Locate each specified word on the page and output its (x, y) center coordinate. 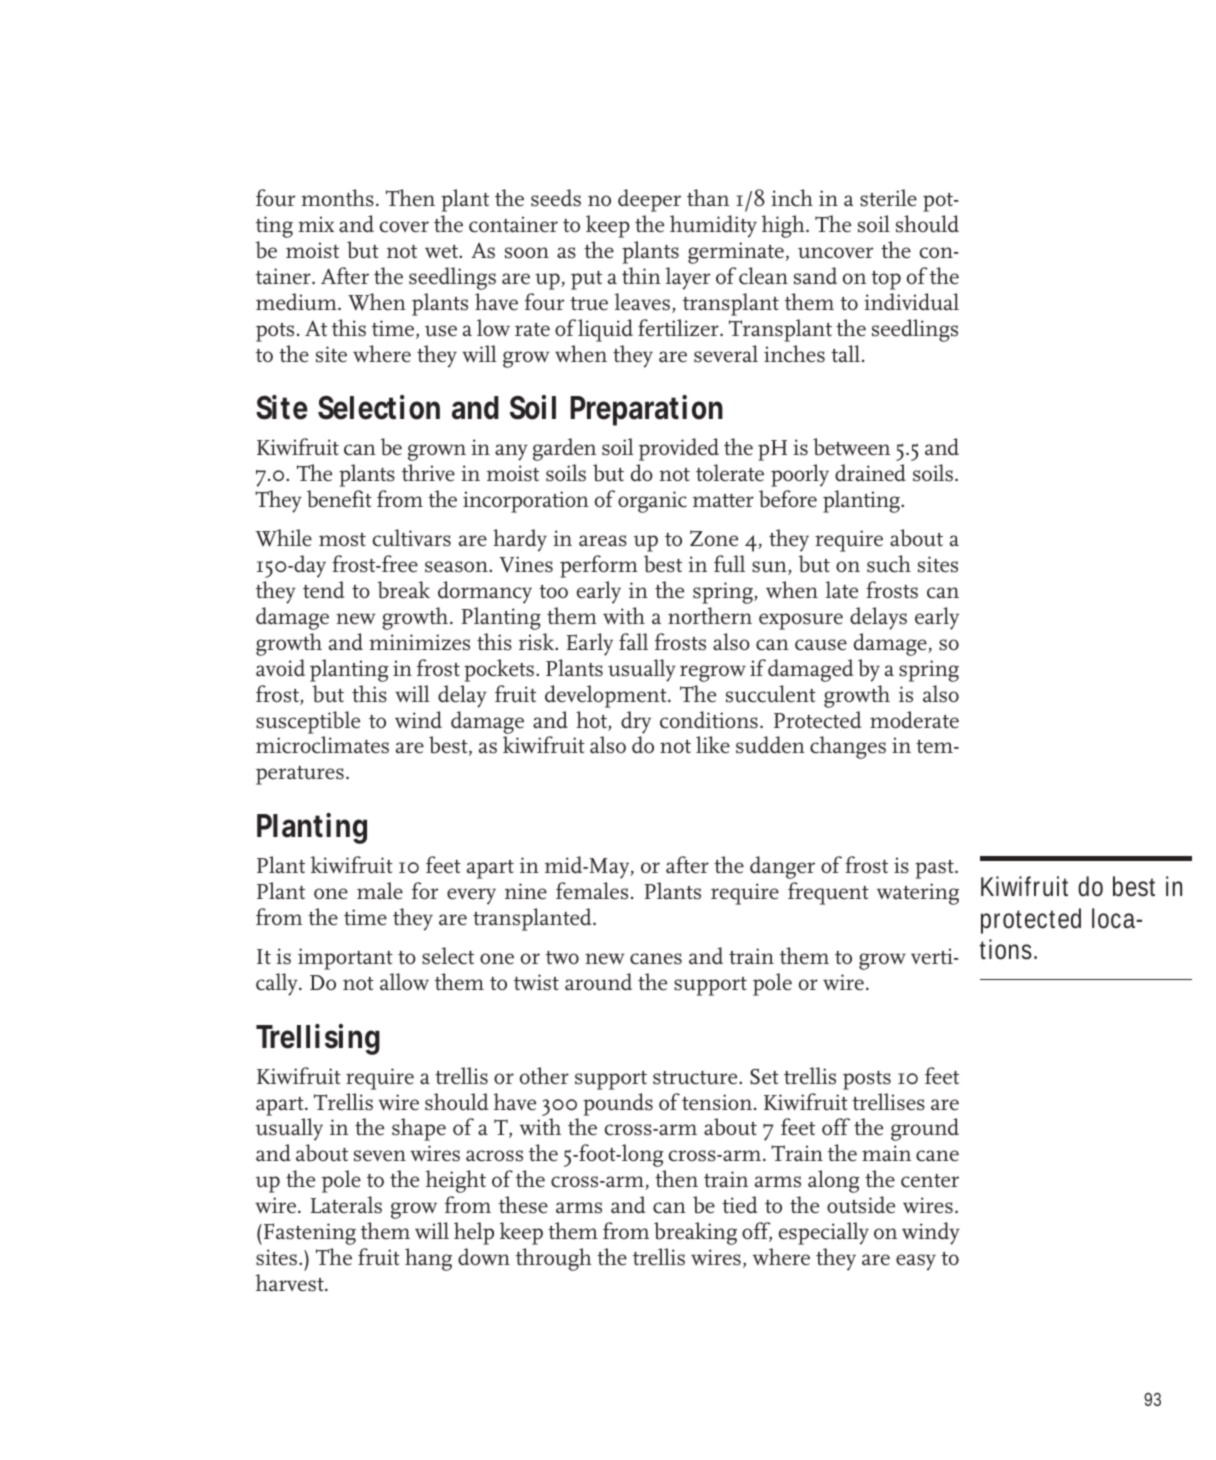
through (554, 1259)
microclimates (322, 745)
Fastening (310, 1234)
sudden (770, 745)
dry (636, 722)
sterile (888, 198)
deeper (649, 200)
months (337, 198)
